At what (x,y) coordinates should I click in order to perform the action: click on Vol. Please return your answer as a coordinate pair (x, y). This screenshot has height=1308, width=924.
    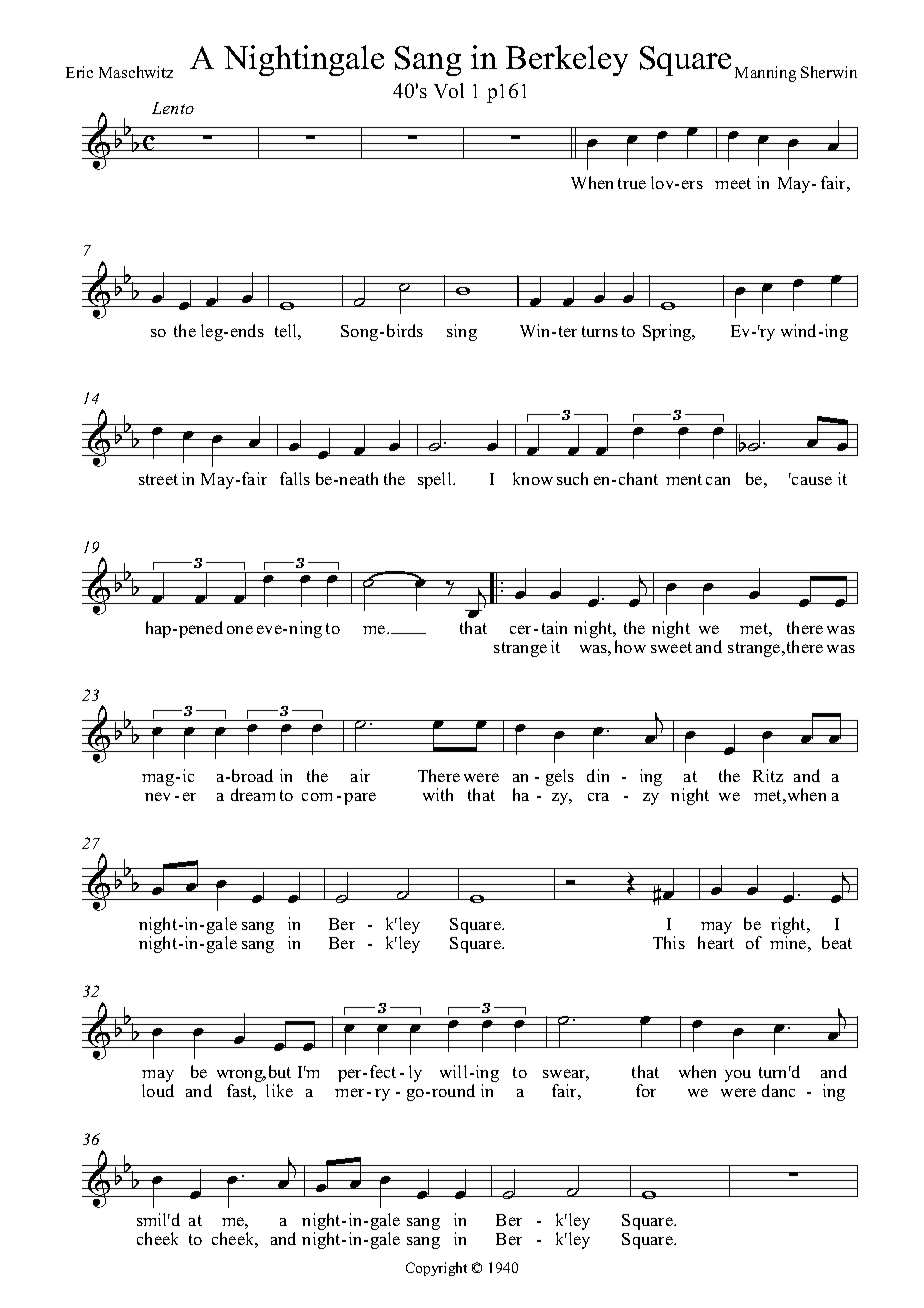
    Looking at the image, I should click on (449, 90).
